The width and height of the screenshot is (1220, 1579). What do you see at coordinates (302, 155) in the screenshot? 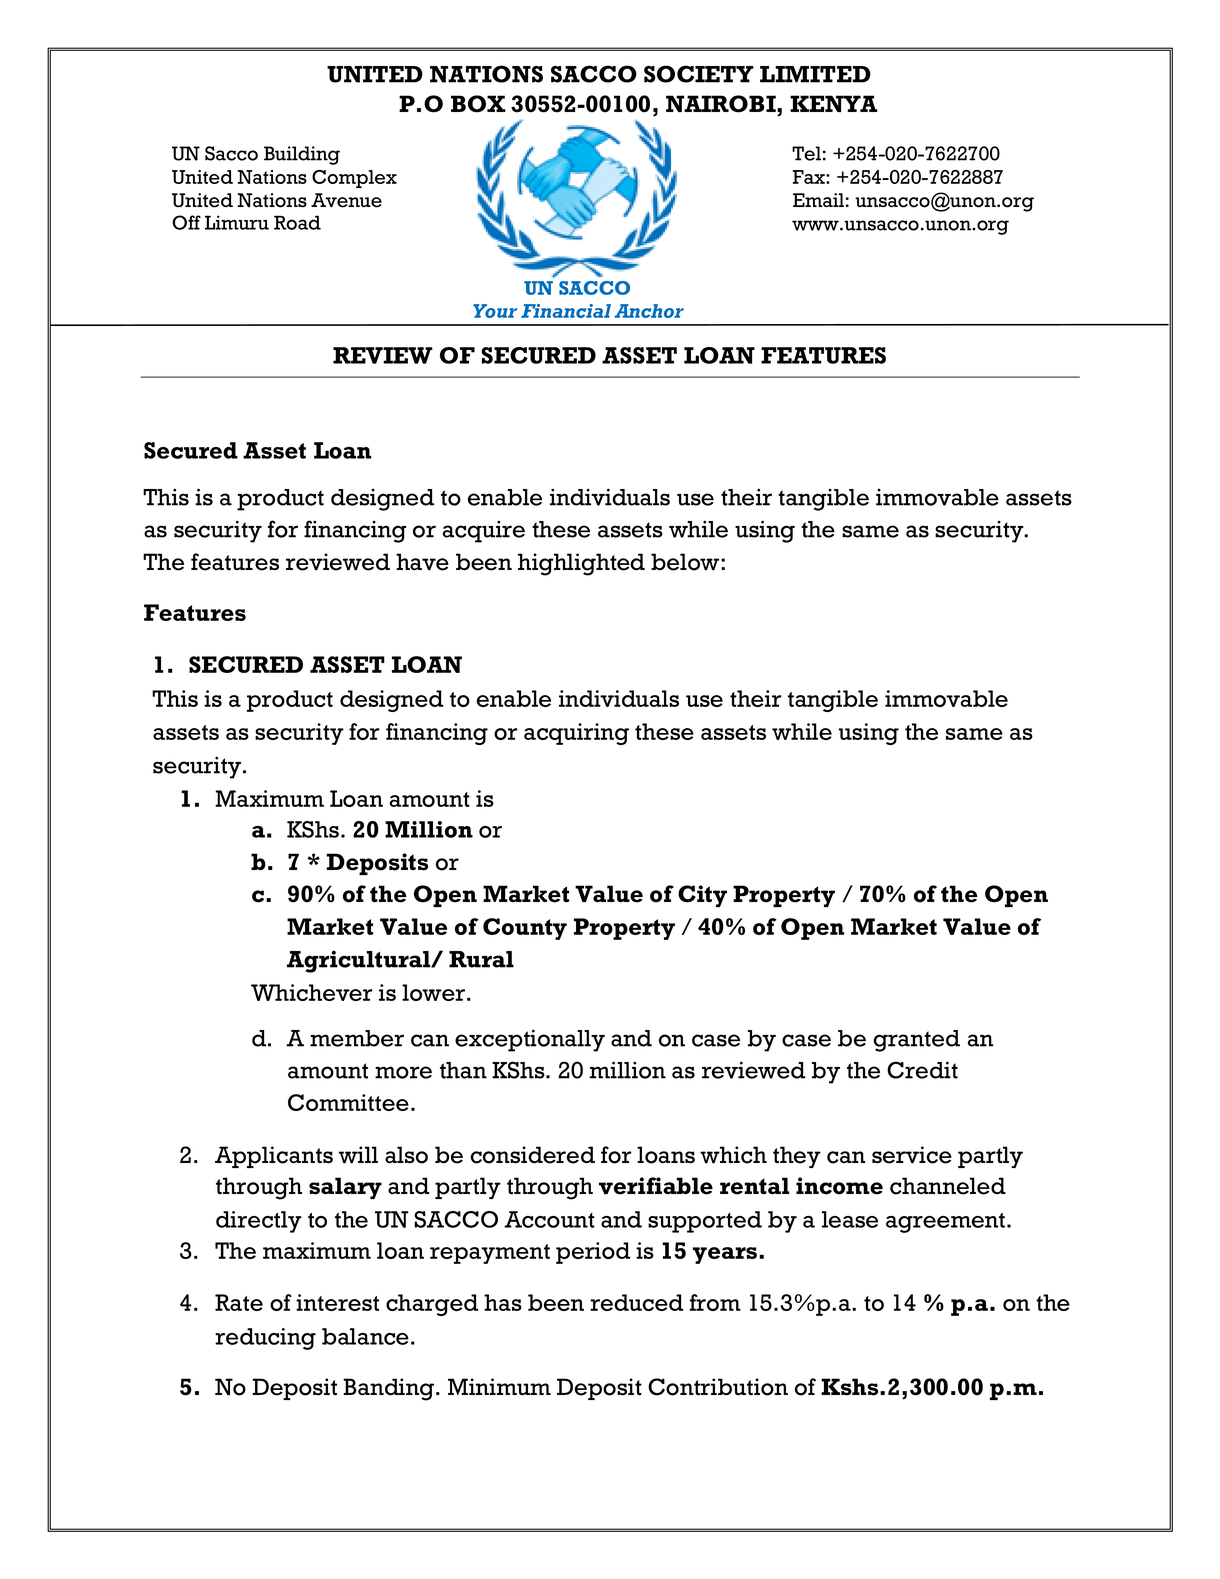
I see `Building` at bounding box center [302, 155].
